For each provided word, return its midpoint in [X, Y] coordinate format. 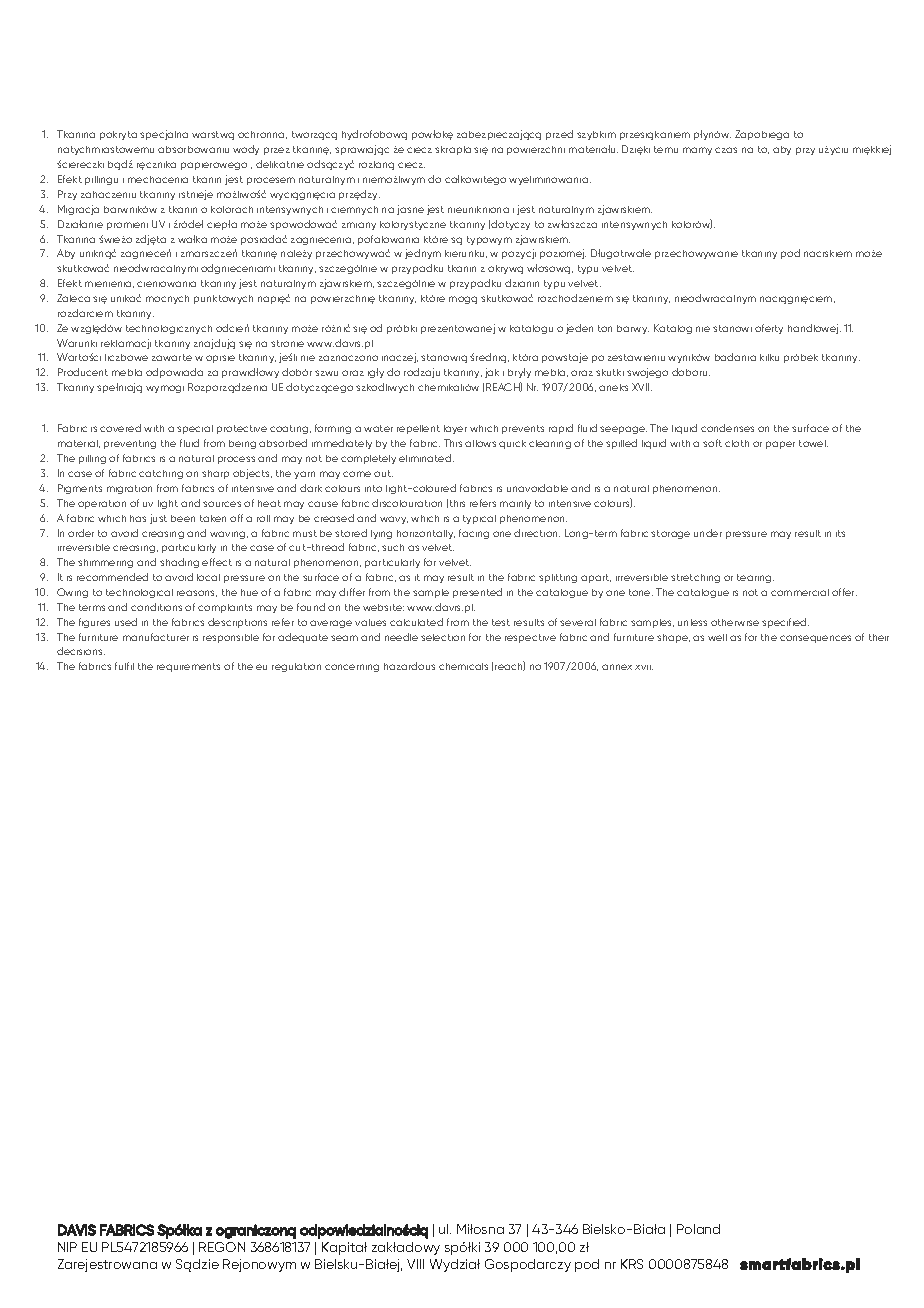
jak [492, 373]
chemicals [463, 666]
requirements [188, 667]
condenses [727, 428]
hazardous [409, 666]
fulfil [124, 666]
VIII [415, 1264]
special [195, 429]
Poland [698, 1229]
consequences [815, 639]
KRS [632, 1264]
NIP [67, 1247]
